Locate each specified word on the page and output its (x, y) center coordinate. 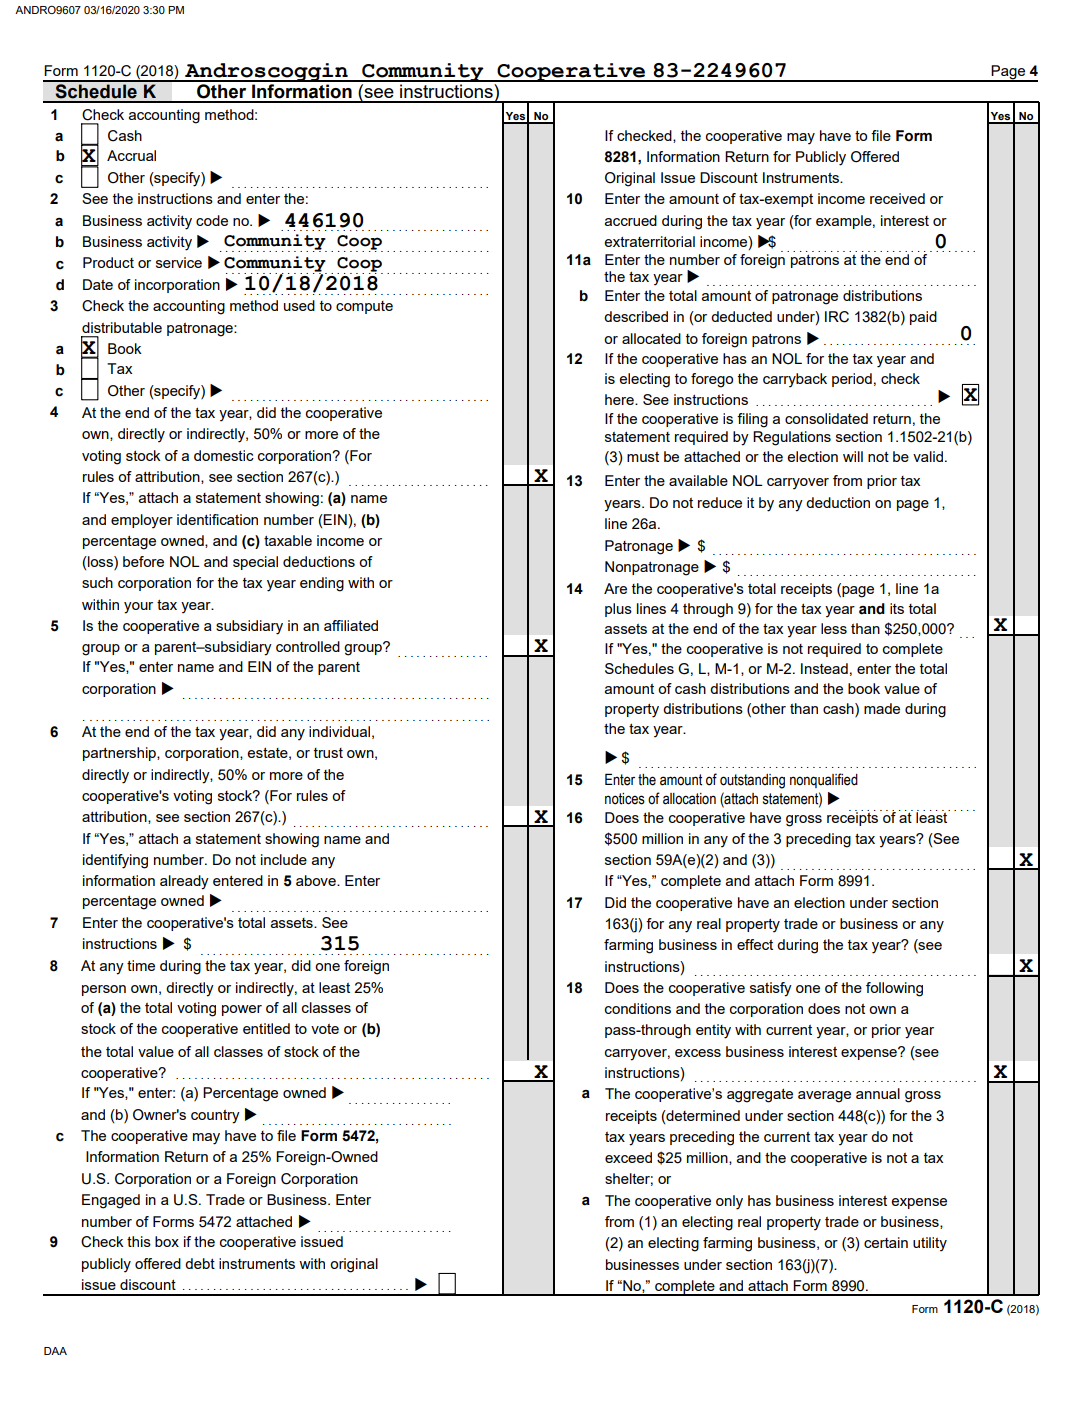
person (104, 990)
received (897, 198)
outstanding (752, 781)
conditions (638, 1008)
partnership (120, 754)
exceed (628, 1157)
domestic (224, 455)
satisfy (771, 989)
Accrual (131, 155)
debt (200, 1263)
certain (886, 1242)
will (853, 456)
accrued (631, 220)
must (643, 457)
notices (625, 799)
